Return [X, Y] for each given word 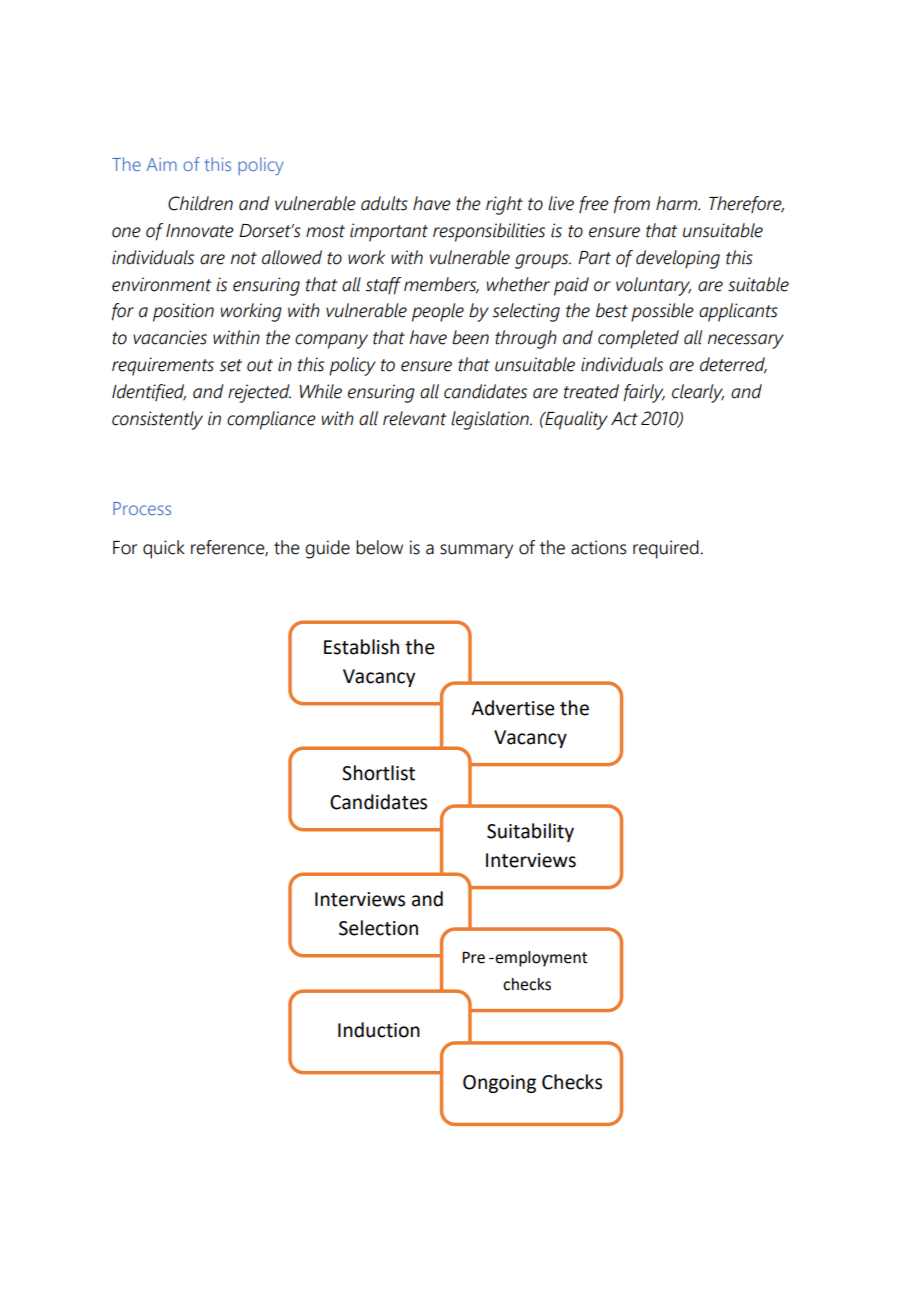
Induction [379, 1030]
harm [678, 203]
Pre [473, 957]
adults [384, 203]
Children [200, 203]
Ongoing [499, 1084]
